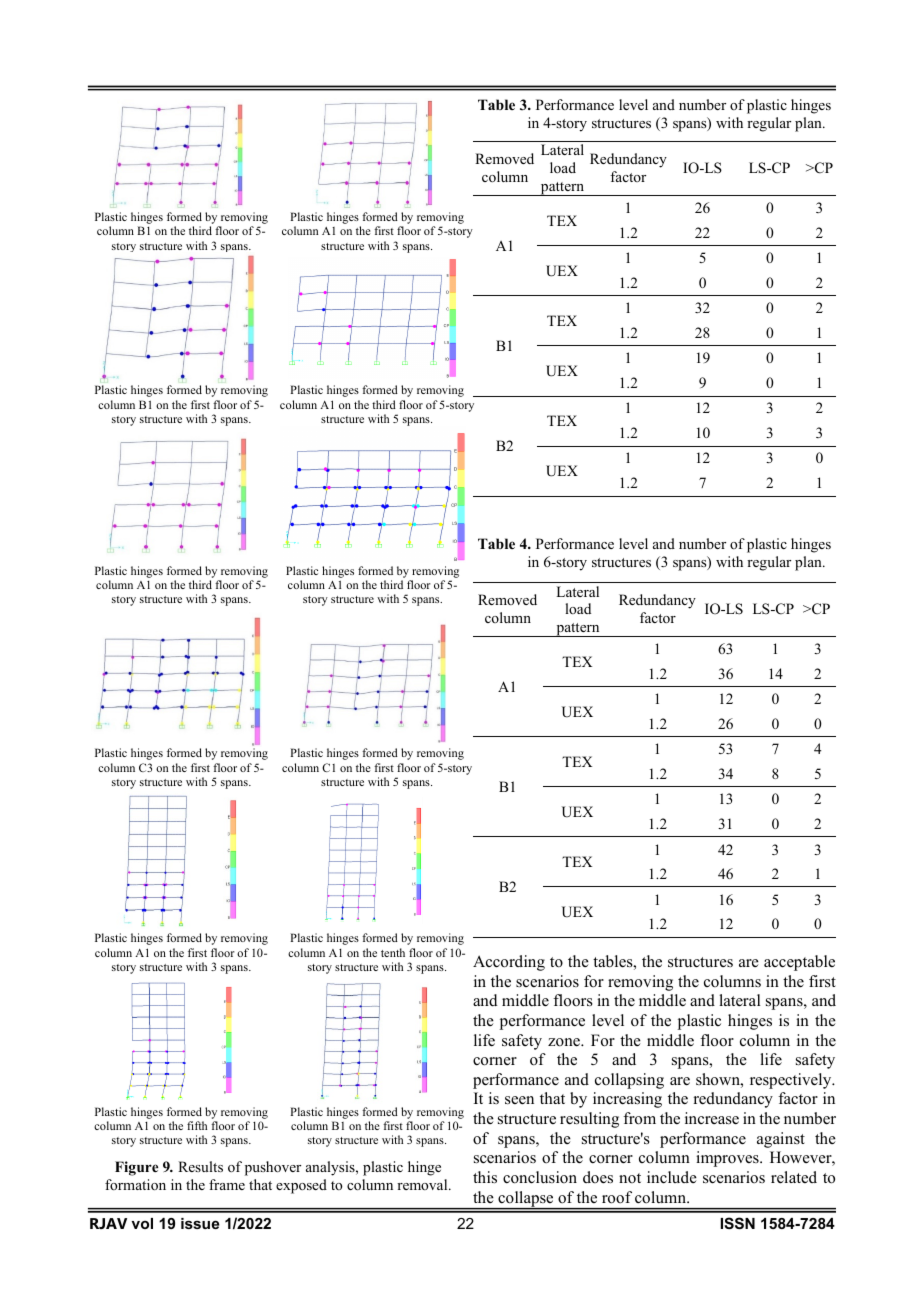 The height and width of the image is (1308, 924). I want to click on collapse, so click(526, 1200).
